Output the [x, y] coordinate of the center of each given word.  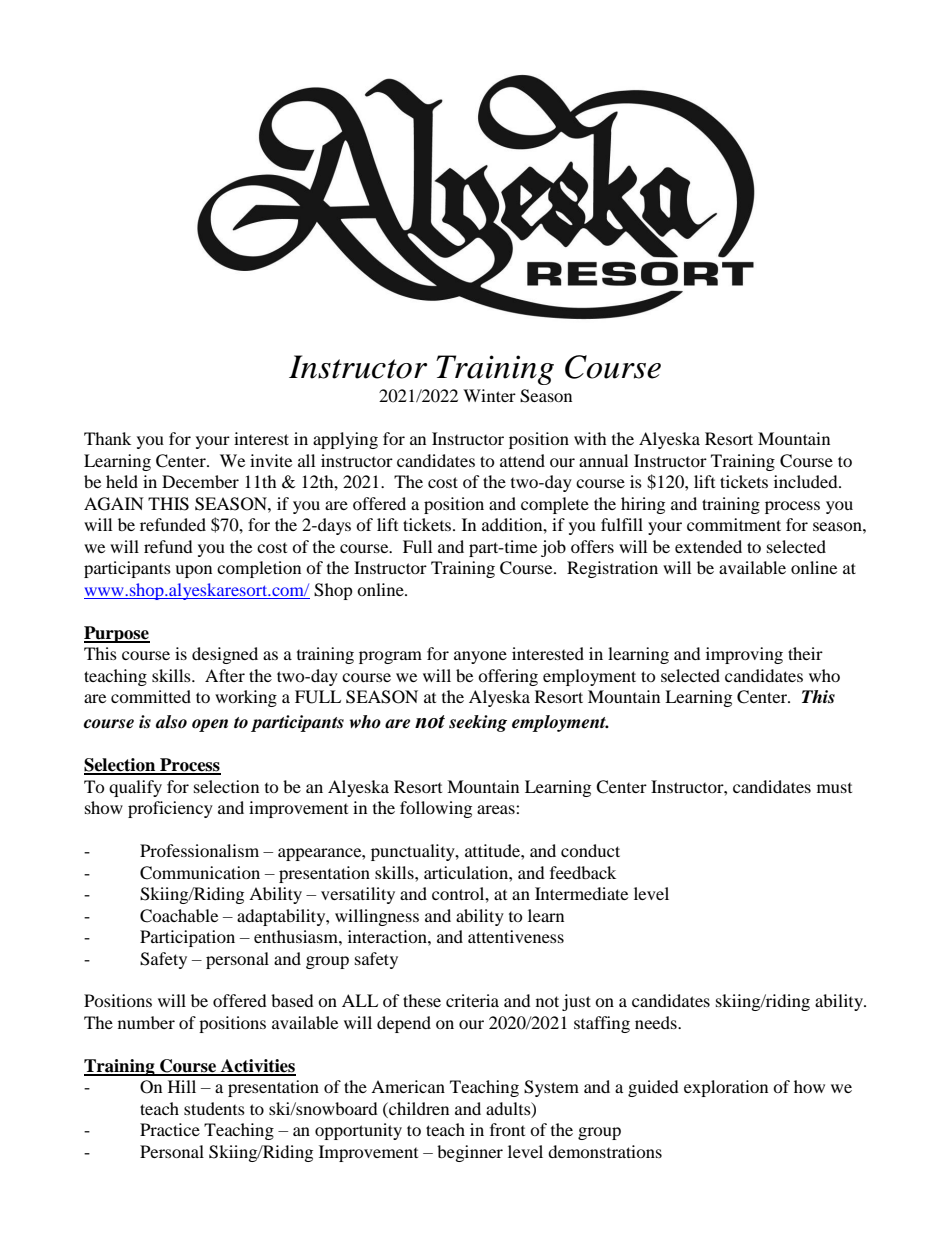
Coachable [179, 916]
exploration [726, 1088]
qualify [135, 788]
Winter [489, 395]
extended [708, 546]
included [807, 481]
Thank [107, 438]
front [507, 1129]
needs [657, 1022]
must [834, 788]
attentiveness [516, 936]
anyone [480, 657]
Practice [170, 1129]
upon [193, 571]
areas [497, 809]
